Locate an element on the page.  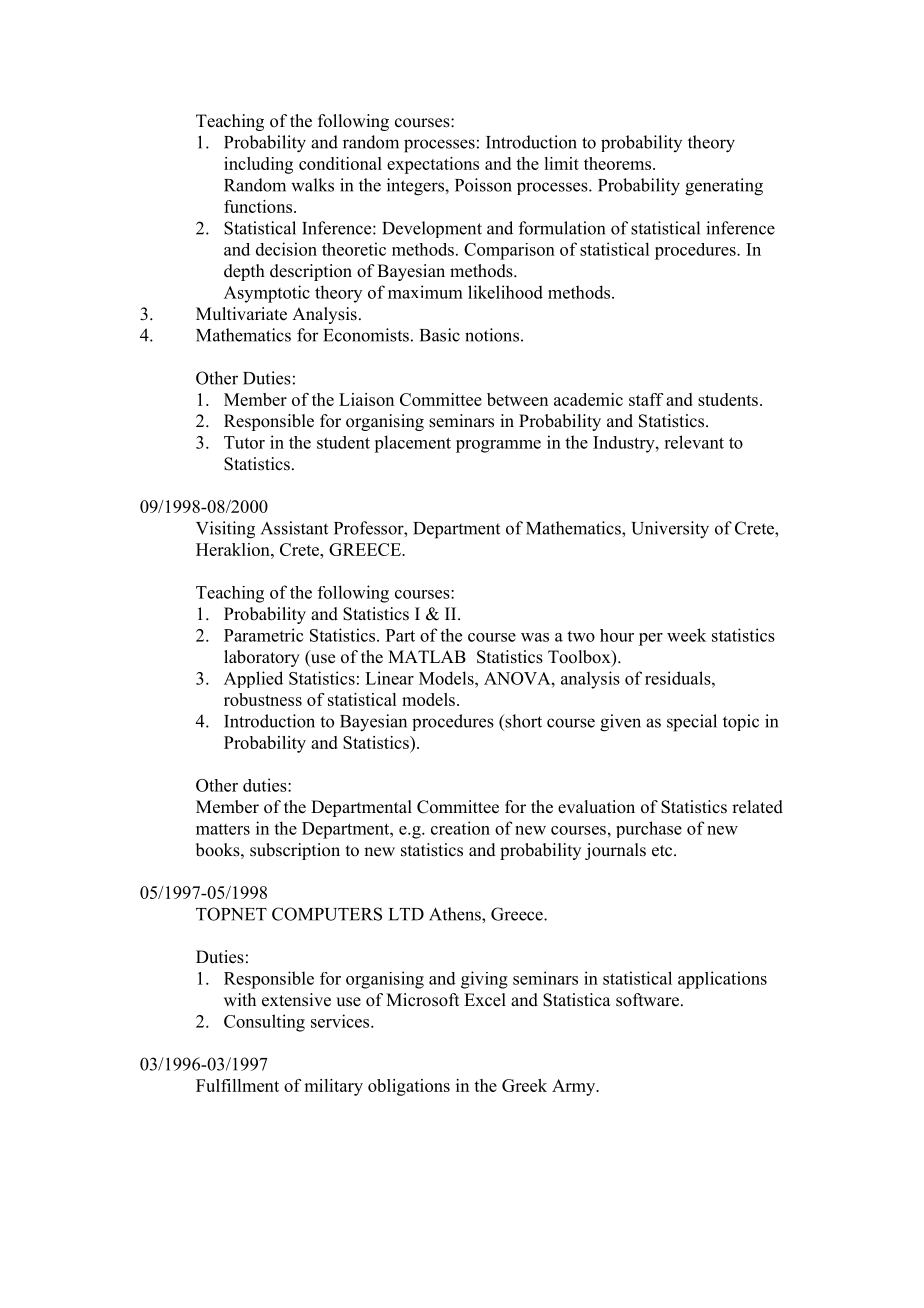
Consulting is located at coordinates (264, 1023).
